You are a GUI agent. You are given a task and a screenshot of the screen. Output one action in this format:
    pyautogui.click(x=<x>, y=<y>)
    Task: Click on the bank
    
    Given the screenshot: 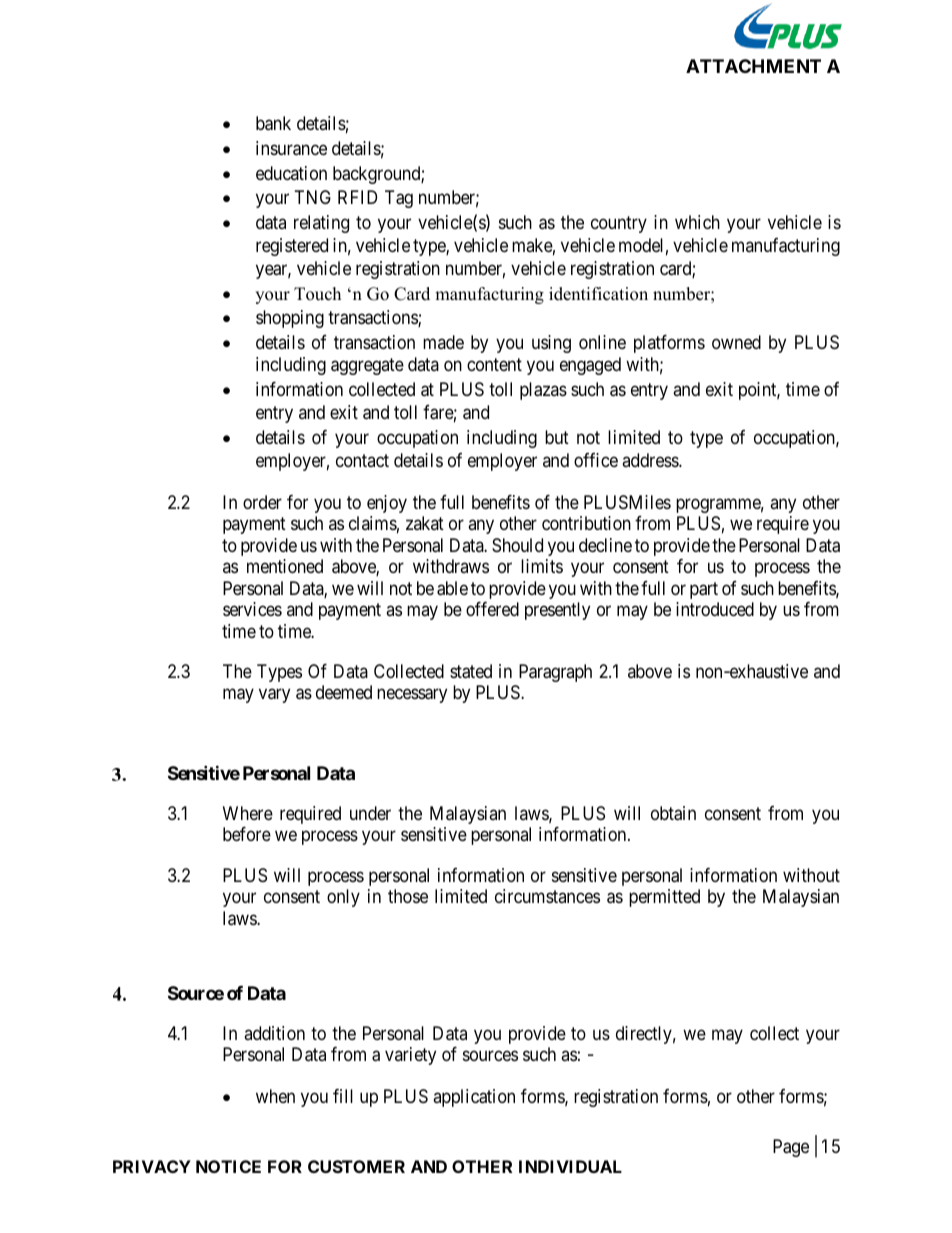 What is the action you would take?
    pyautogui.click(x=273, y=123)
